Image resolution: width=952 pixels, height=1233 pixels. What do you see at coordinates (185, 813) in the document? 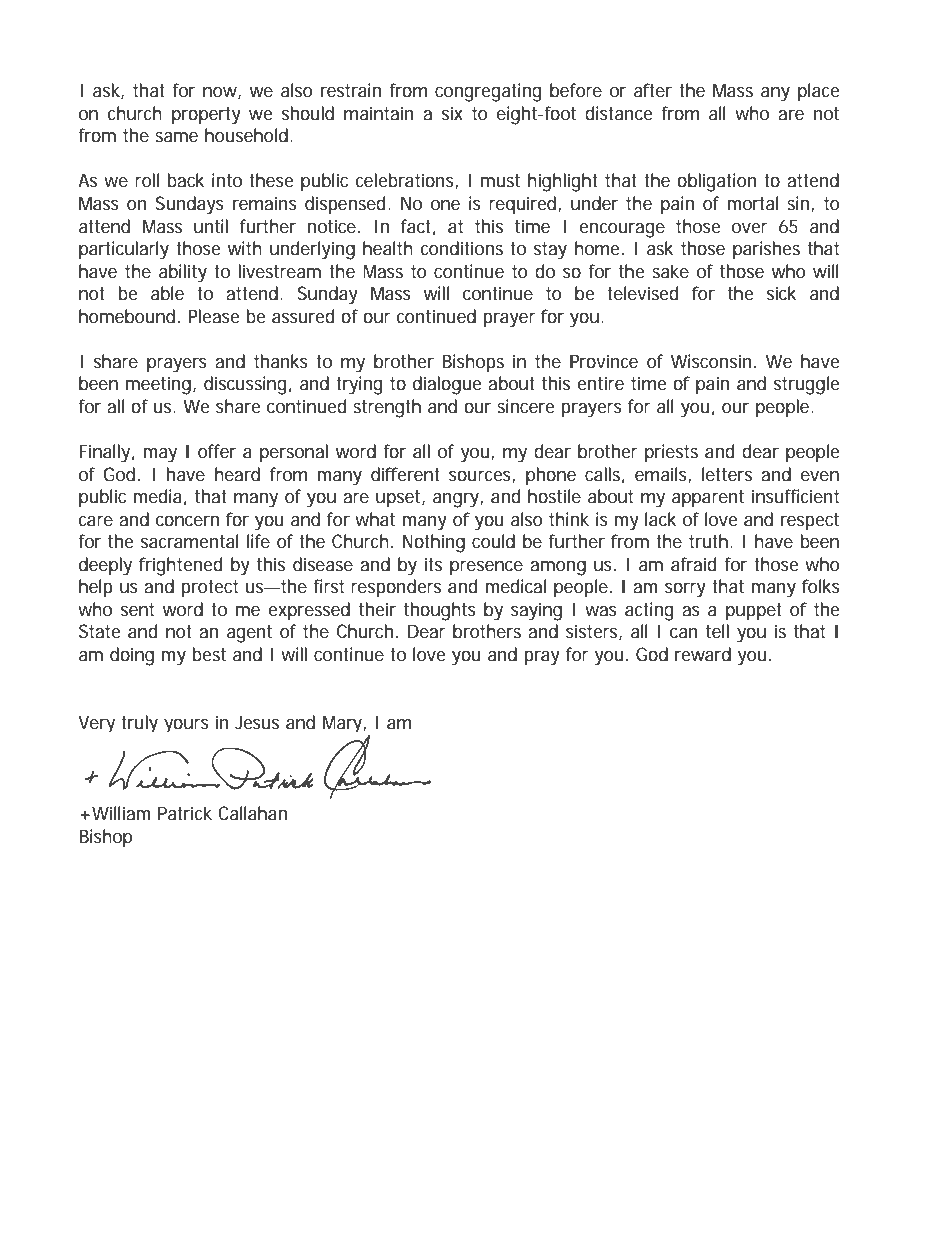
I see `Patrick` at bounding box center [185, 813].
